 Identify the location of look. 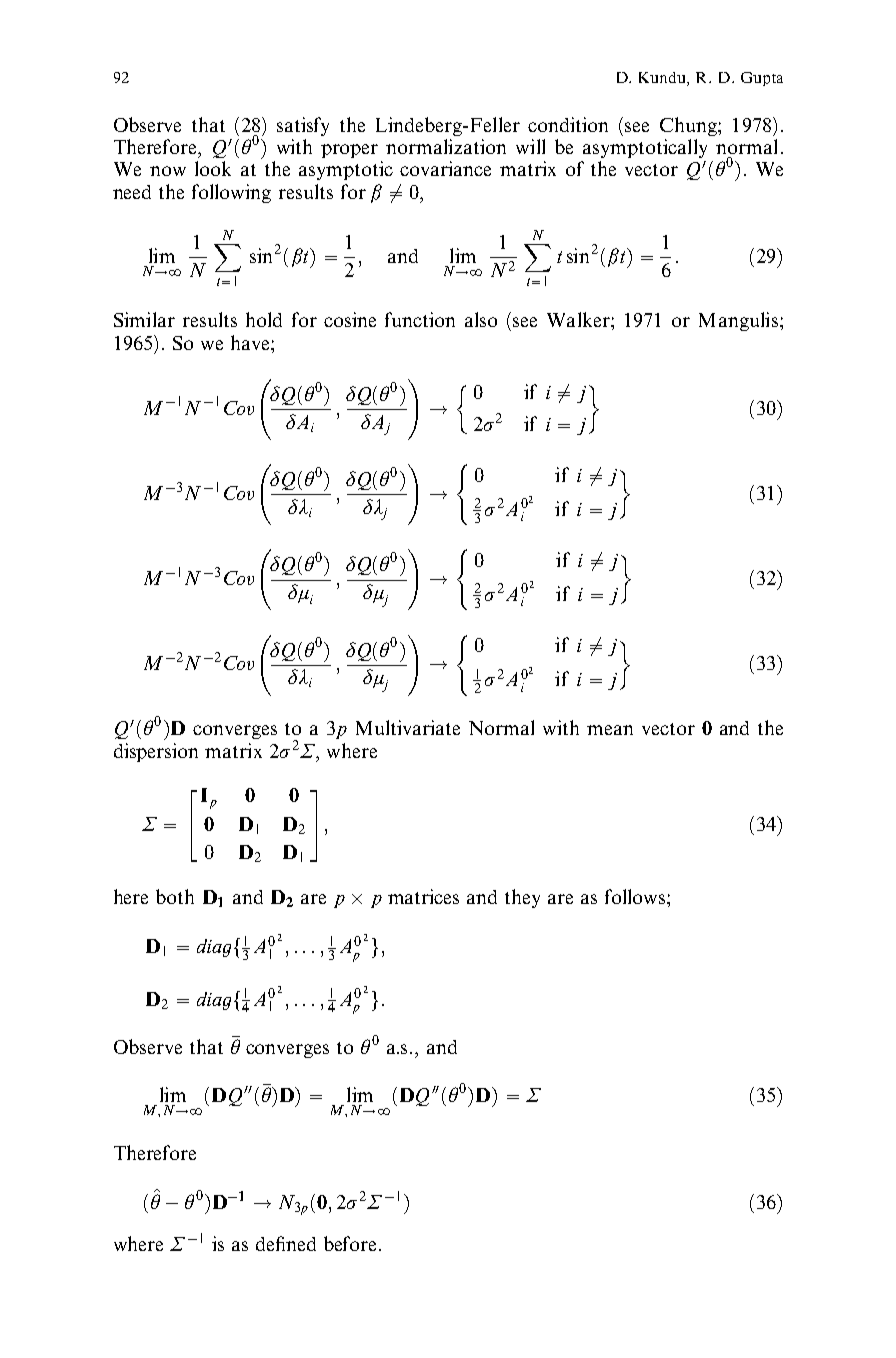
(213, 168).
